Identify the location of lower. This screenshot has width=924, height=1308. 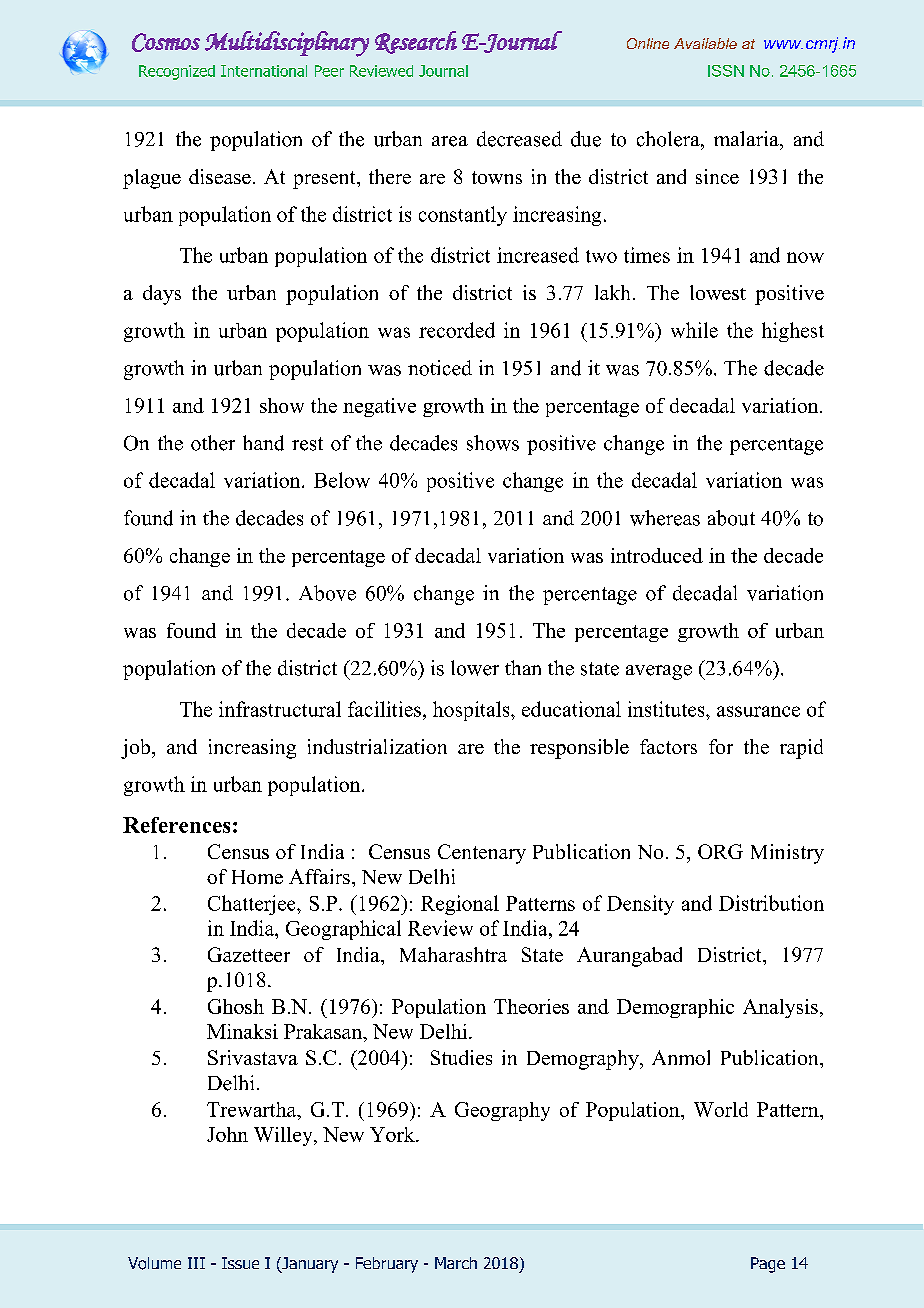
(475, 668).
